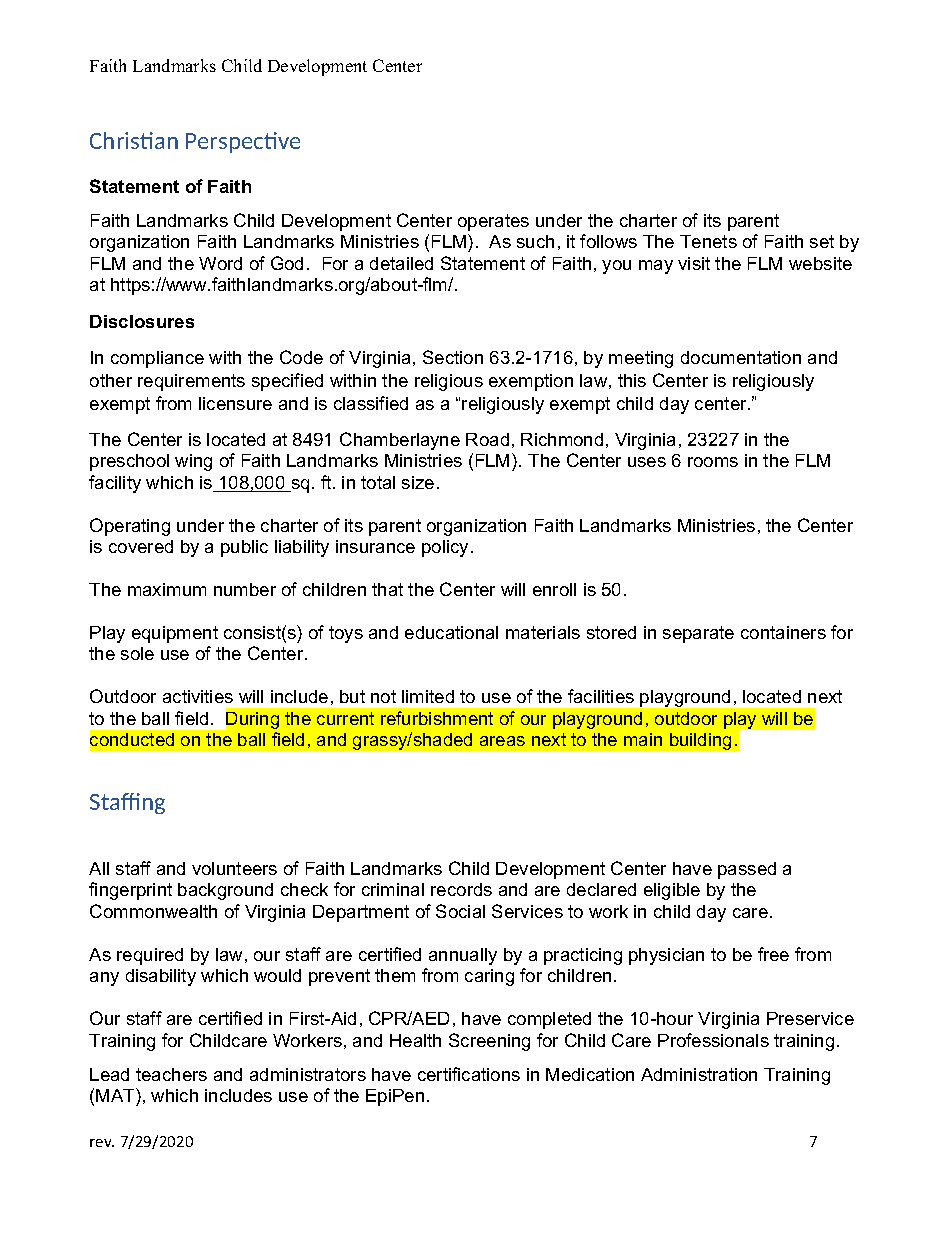 The width and height of the document is (952, 1233). What do you see at coordinates (157, 359) in the document?
I see `compliance` at bounding box center [157, 359].
